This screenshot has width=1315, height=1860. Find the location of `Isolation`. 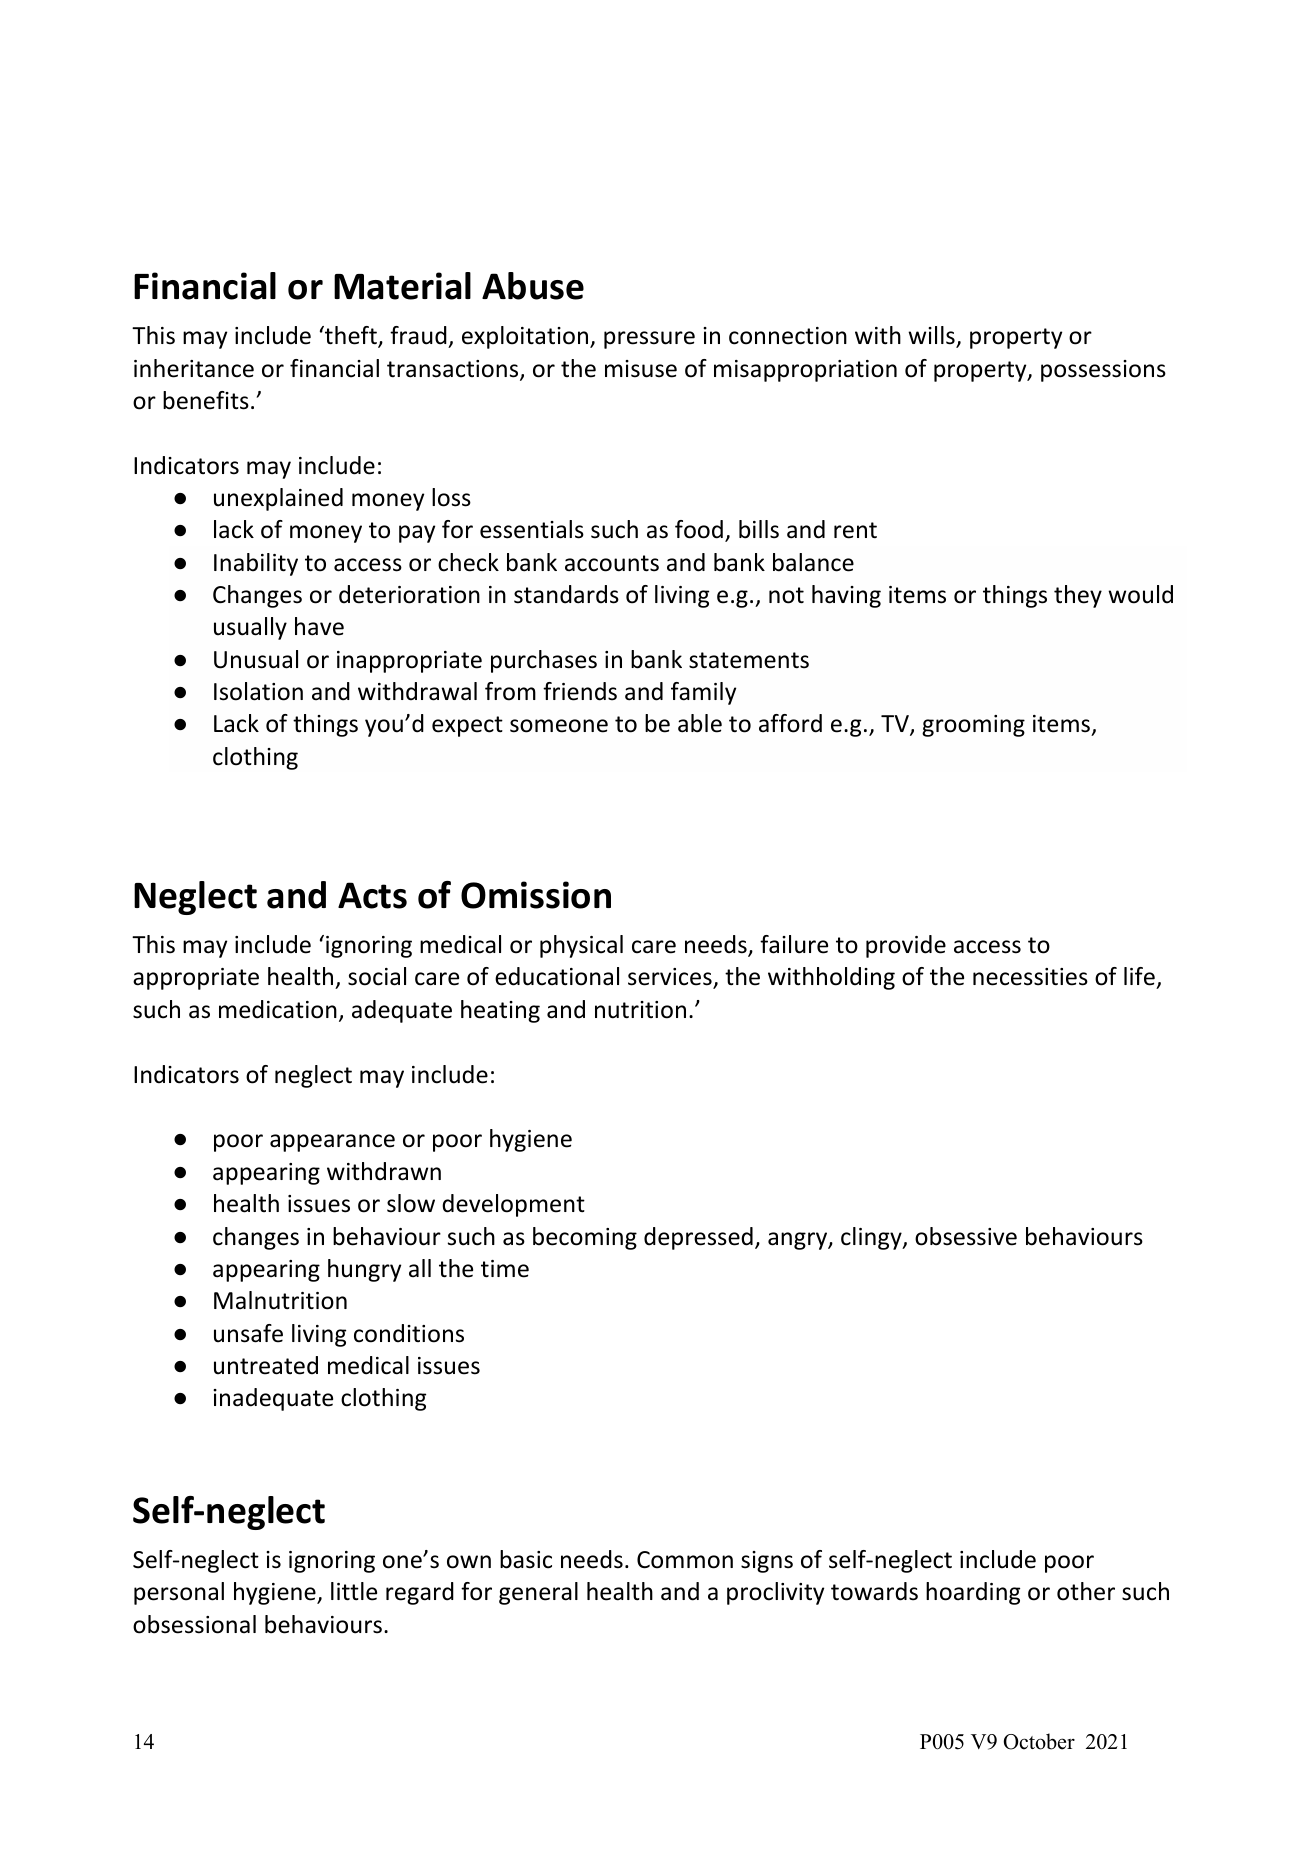

Isolation is located at coordinates (258, 691).
